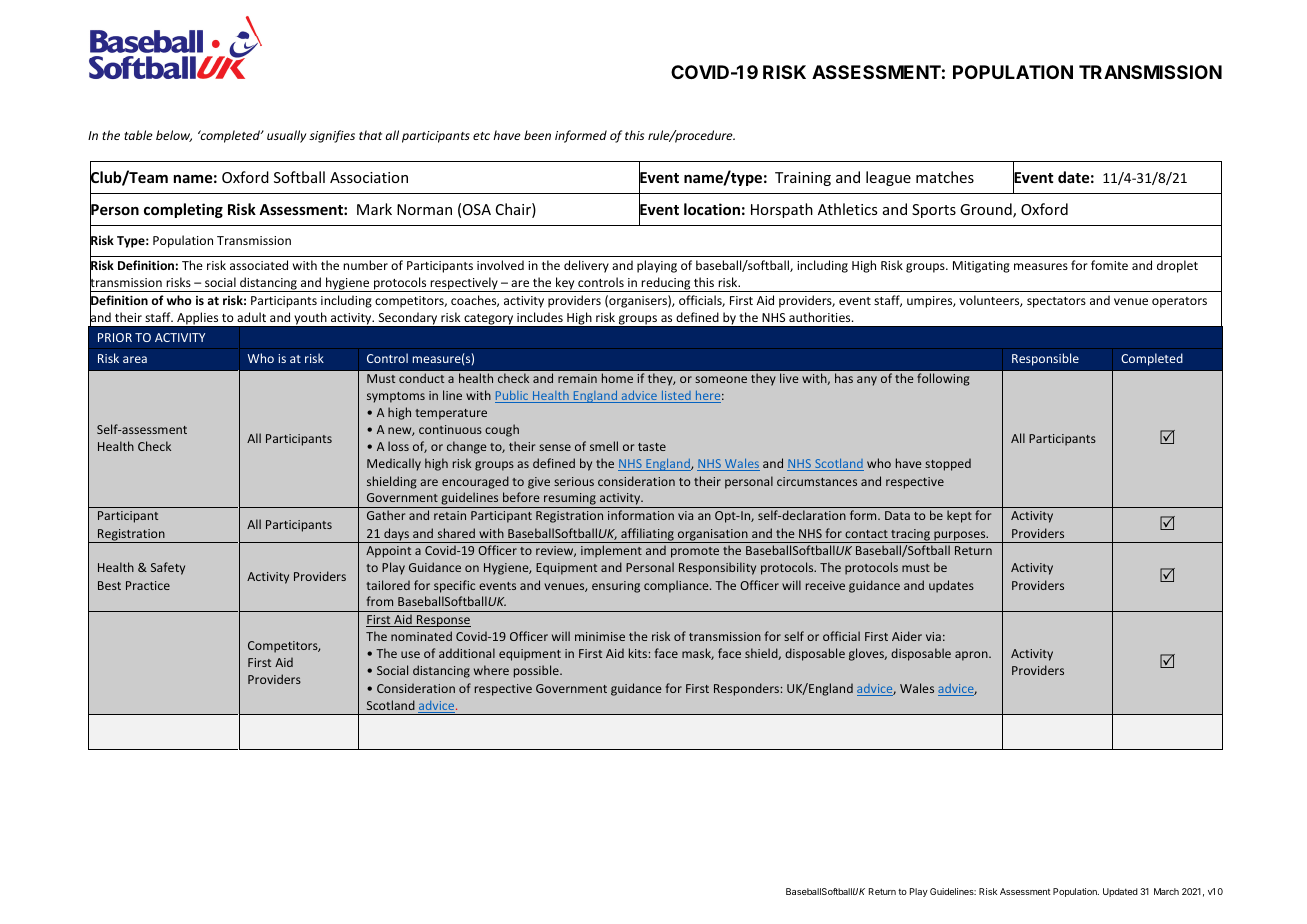 This page has height=924, width=1307. I want to click on Practice, so click(148, 585).
